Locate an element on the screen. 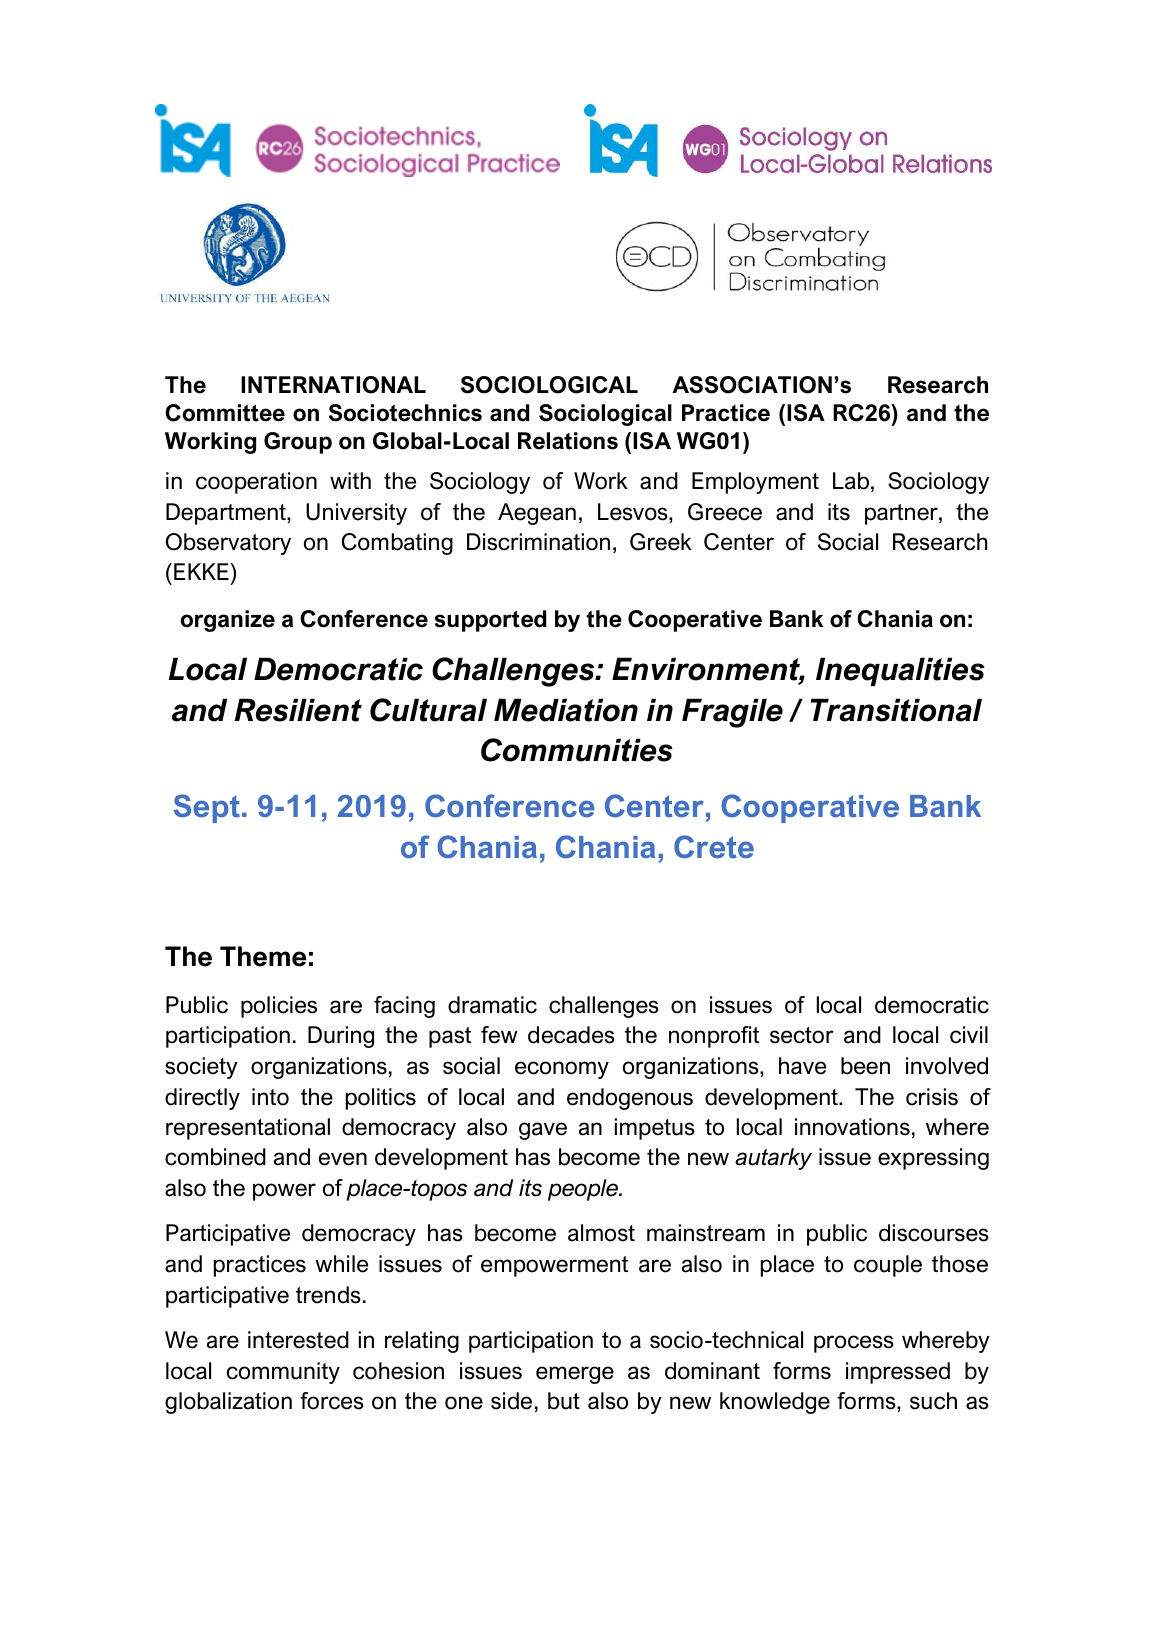 This screenshot has width=1155, height=1634. Group is located at coordinates (298, 443).
